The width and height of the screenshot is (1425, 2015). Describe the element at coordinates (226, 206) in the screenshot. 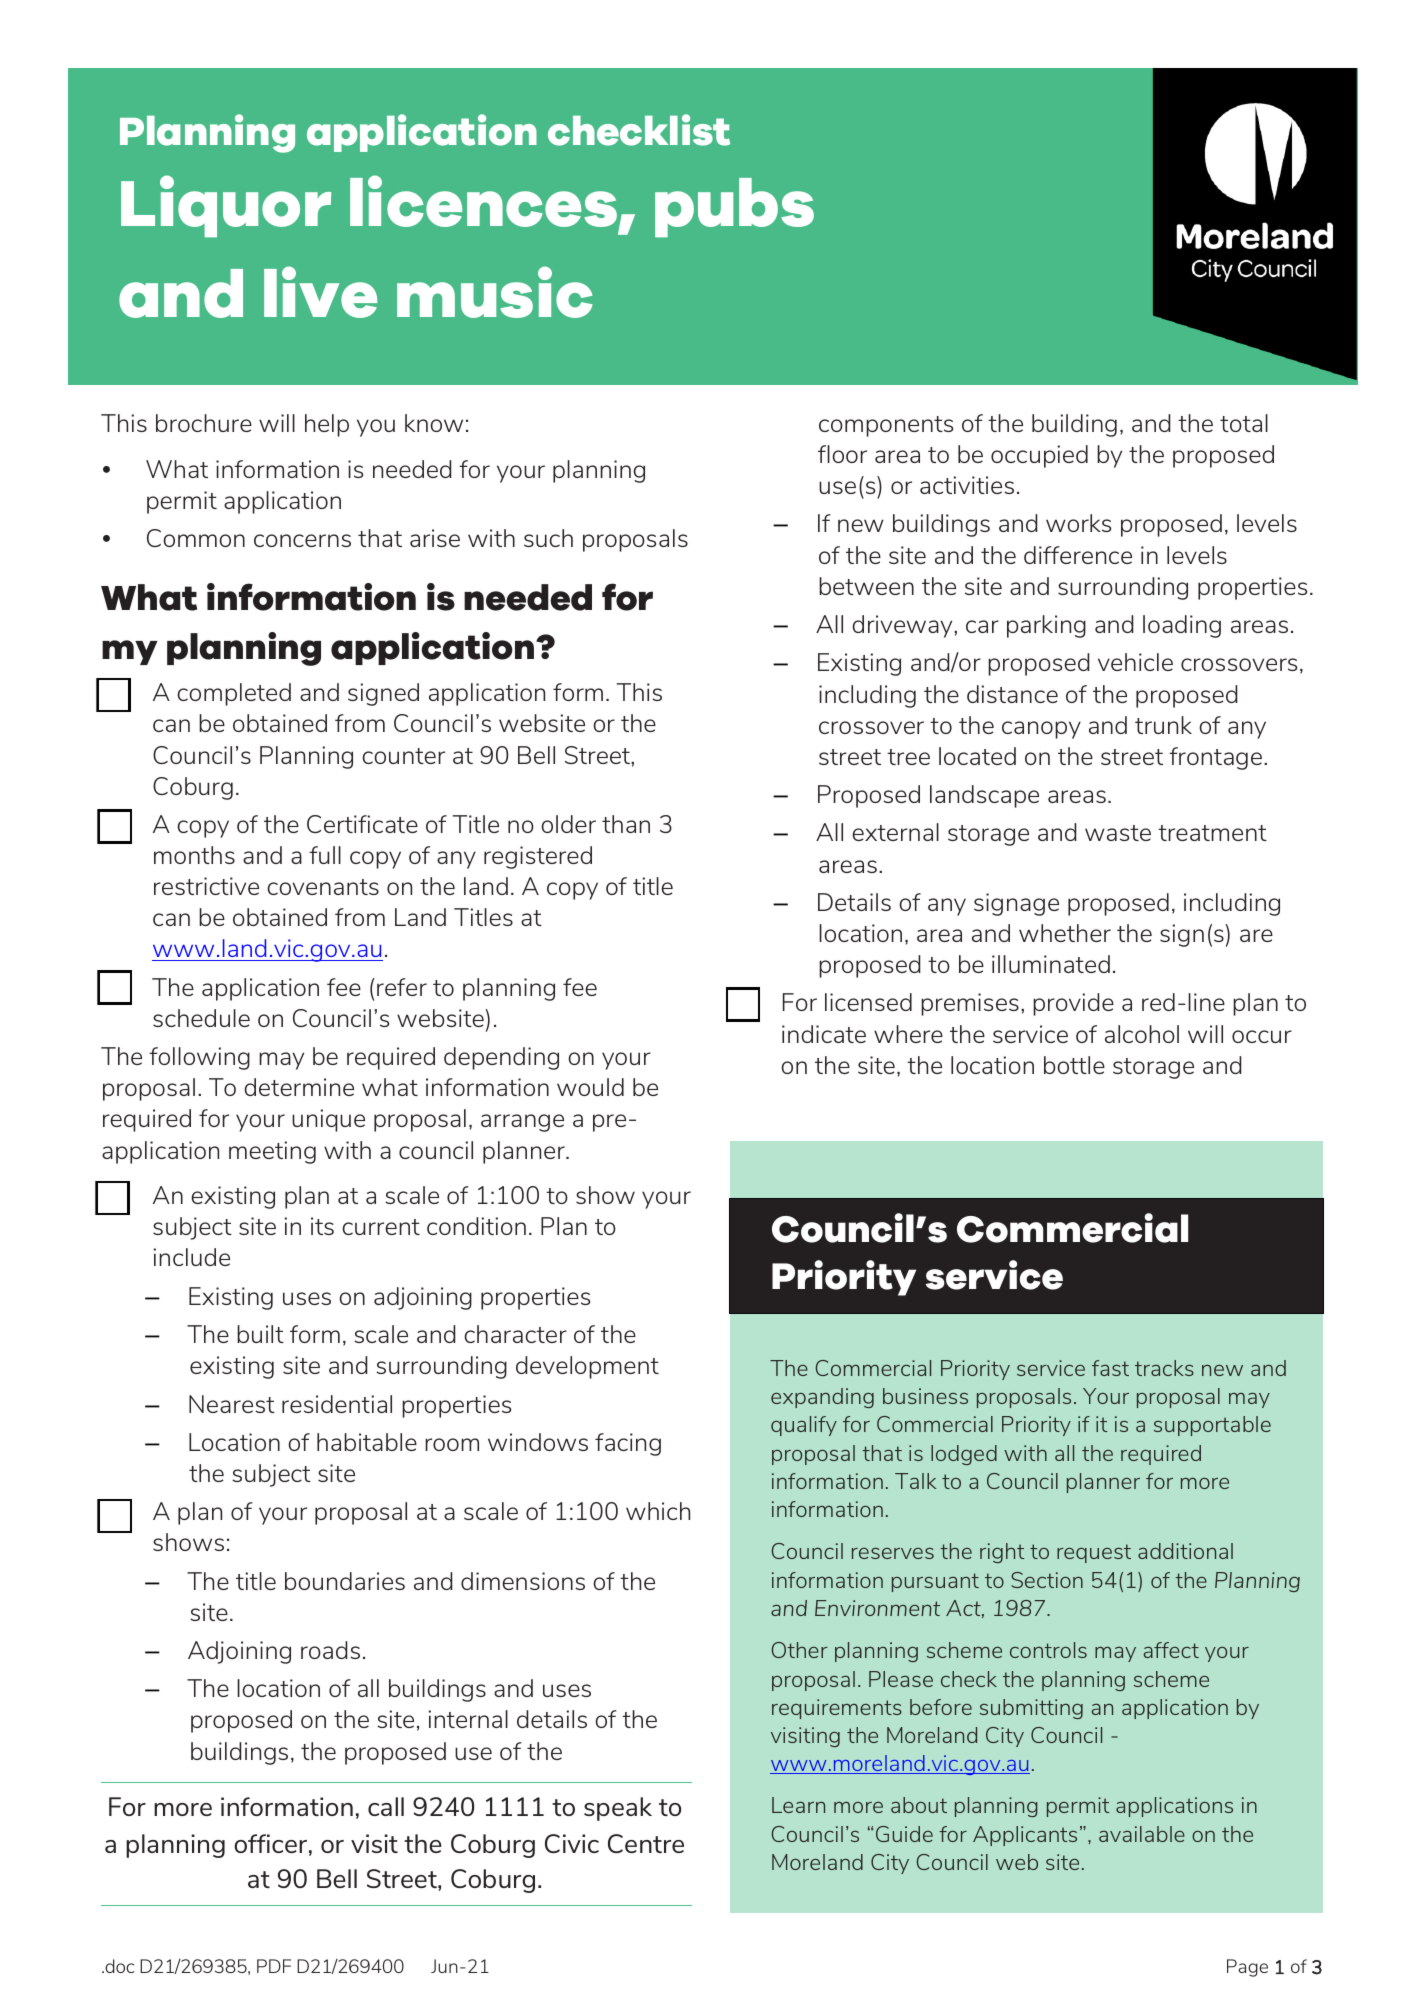

I see `Liquor` at that location.
